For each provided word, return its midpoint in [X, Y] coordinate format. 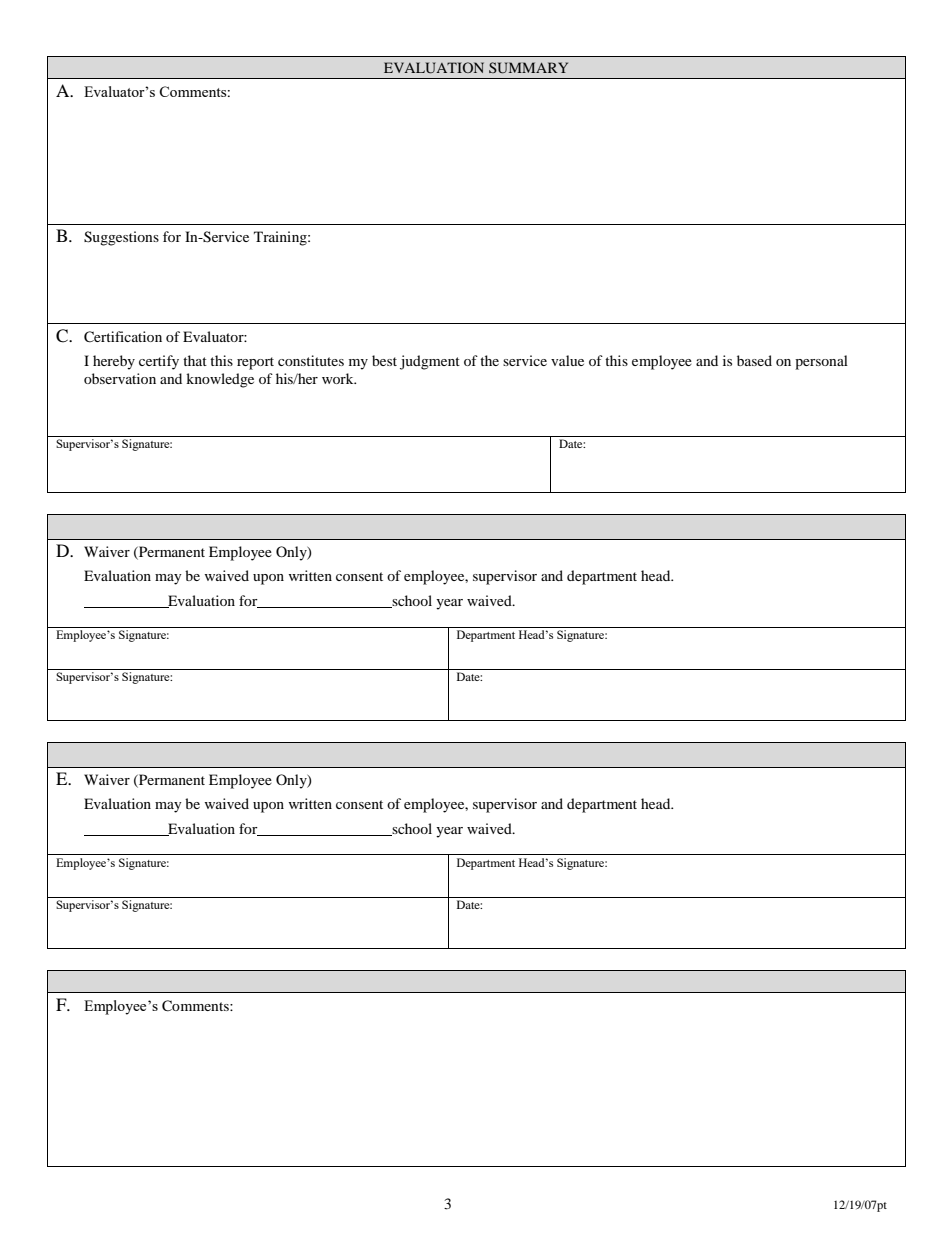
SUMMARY [528, 68]
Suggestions [121, 238]
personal [821, 362]
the [489, 360]
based [754, 360]
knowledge [220, 380]
